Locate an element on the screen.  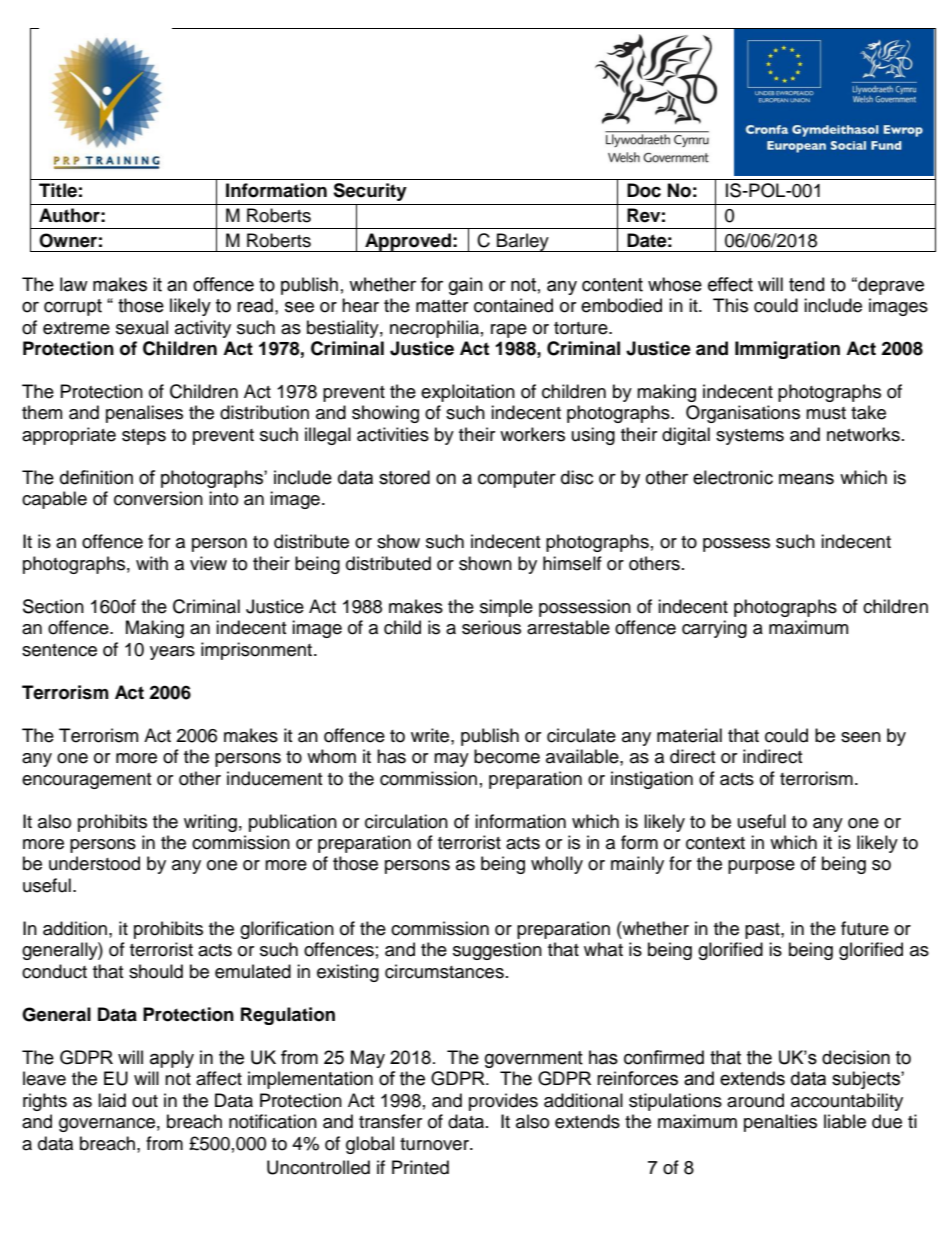
penalties is located at coordinates (780, 1123).
